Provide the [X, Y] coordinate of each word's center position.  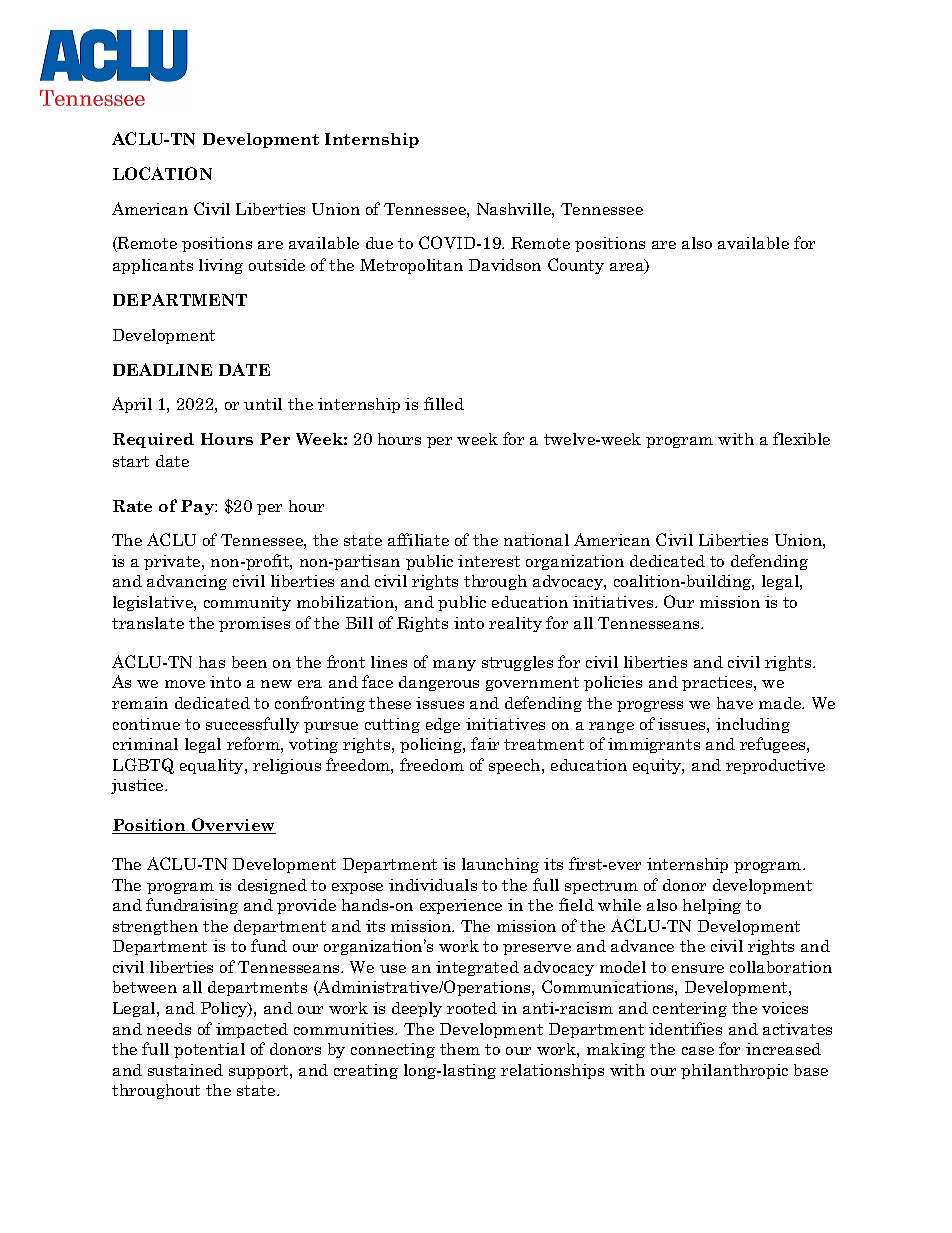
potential [209, 1050]
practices [718, 683]
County [576, 266]
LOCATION [162, 173]
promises [254, 624]
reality [515, 624]
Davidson [505, 265]
